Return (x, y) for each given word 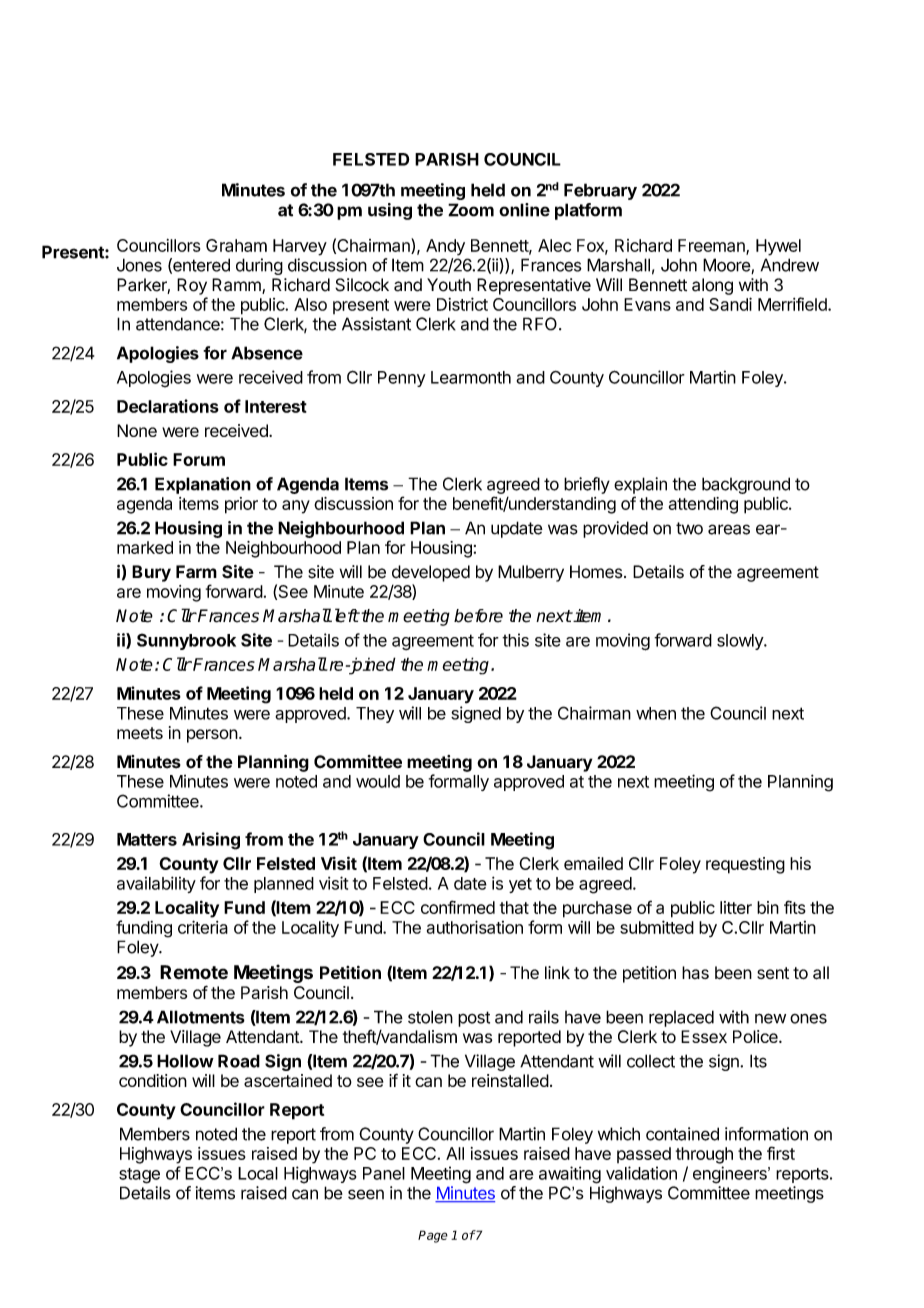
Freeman (712, 246)
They (375, 715)
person (212, 736)
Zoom (471, 210)
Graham (236, 245)
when (656, 713)
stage (139, 1176)
